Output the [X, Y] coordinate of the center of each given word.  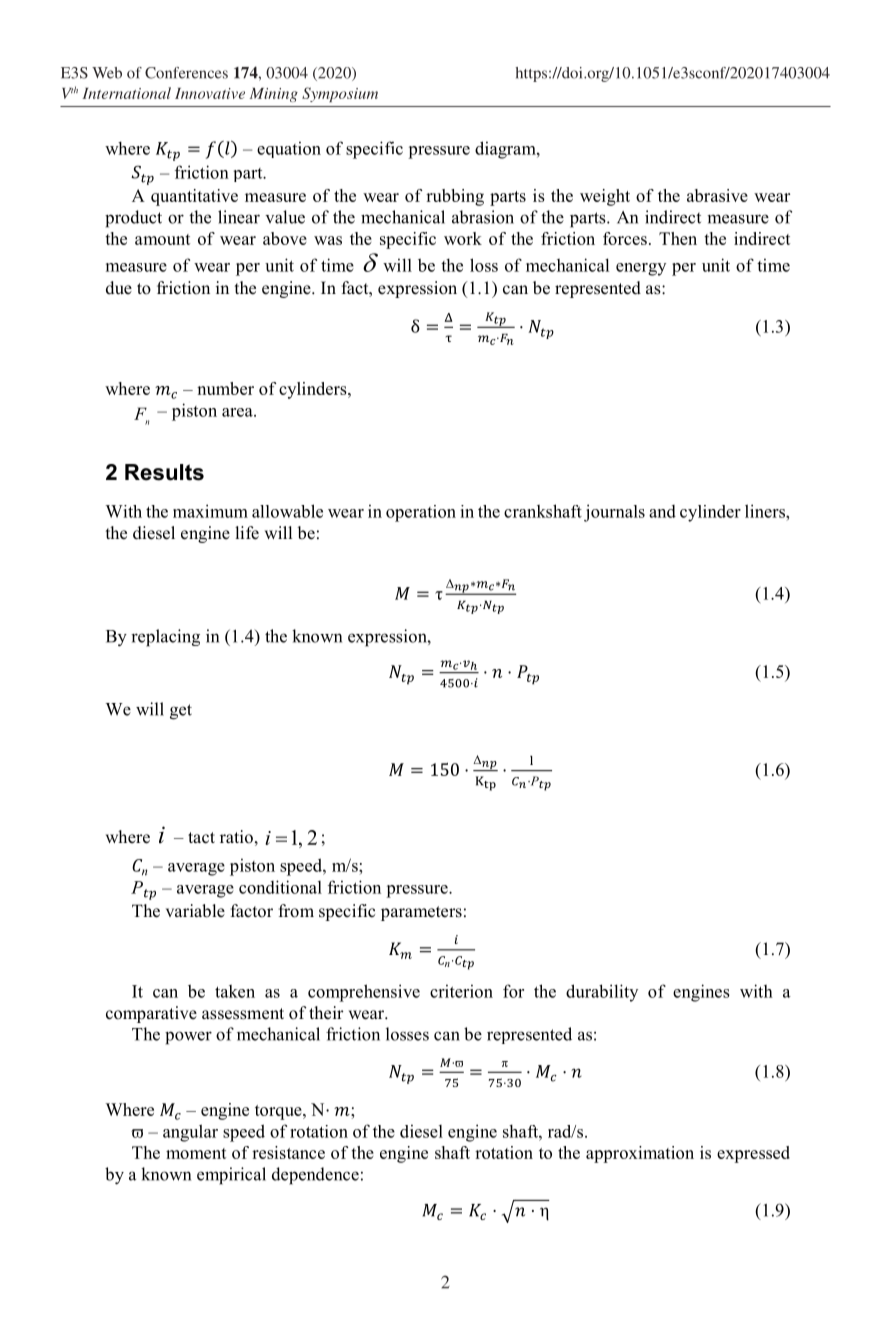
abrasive [717, 195]
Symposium [340, 94]
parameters [421, 913]
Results [164, 472]
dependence [315, 1176]
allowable [287, 511]
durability [602, 993]
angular [190, 1133]
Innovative [210, 93]
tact [201, 838]
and [662, 511]
